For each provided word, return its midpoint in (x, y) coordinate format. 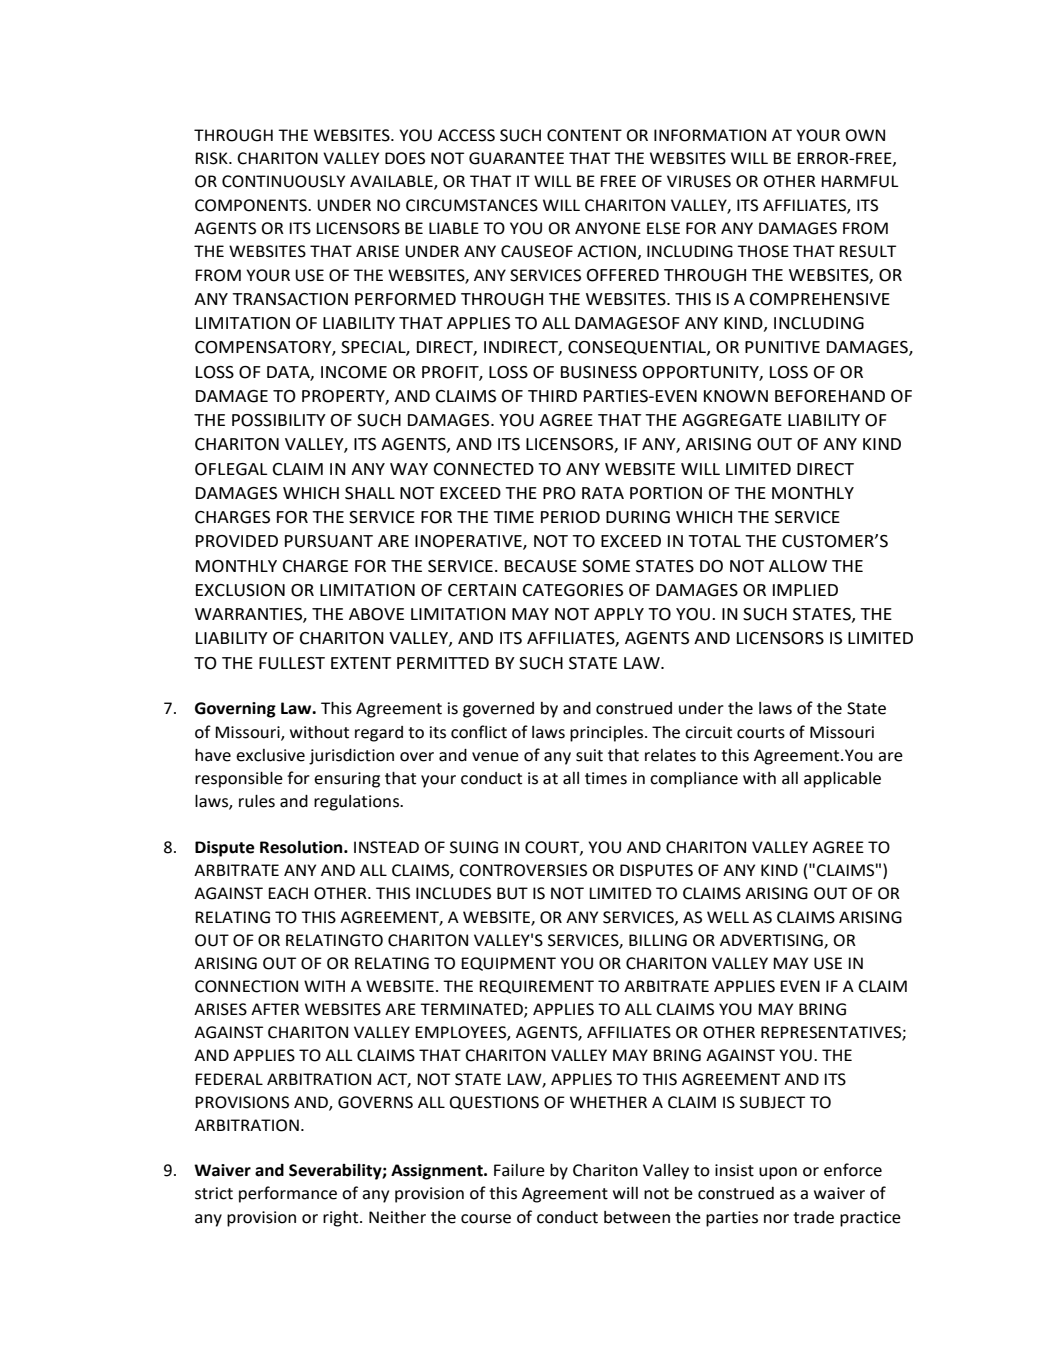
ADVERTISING (772, 941)
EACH (288, 893)
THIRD (552, 396)
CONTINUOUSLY (283, 181)
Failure (519, 1170)
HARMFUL (860, 181)
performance (288, 1194)
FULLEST (292, 663)
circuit (708, 732)
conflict (479, 732)
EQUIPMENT (508, 964)
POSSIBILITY (279, 420)
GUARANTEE (516, 158)
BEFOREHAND (830, 396)
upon (778, 1173)
